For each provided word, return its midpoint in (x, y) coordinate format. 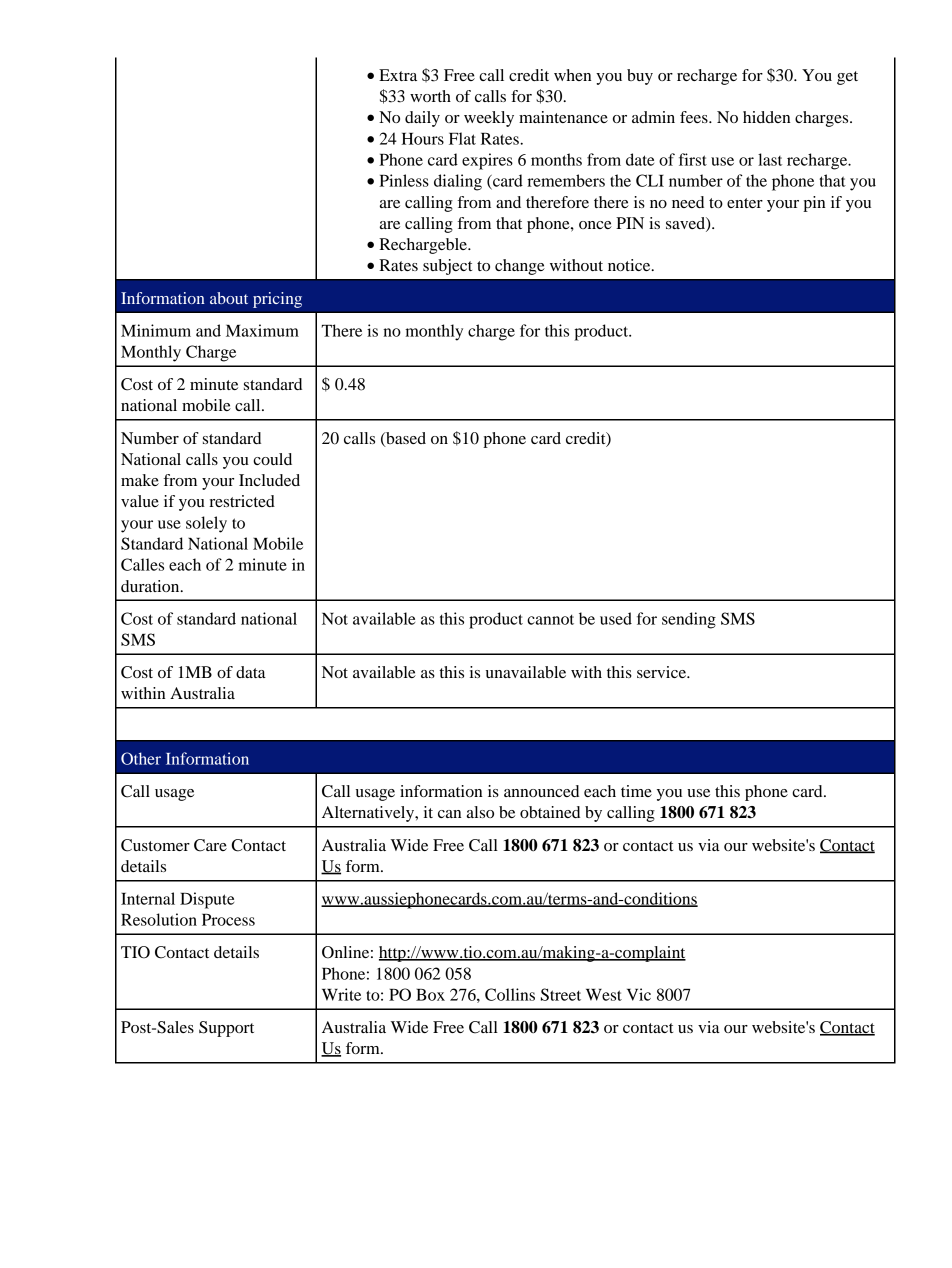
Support (226, 1029)
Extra (398, 75)
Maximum (262, 330)
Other (141, 758)
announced (541, 791)
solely (206, 524)
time (636, 791)
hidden (766, 117)
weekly (489, 119)
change (520, 267)
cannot (550, 619)
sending (689, 620)
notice (630, 265)
